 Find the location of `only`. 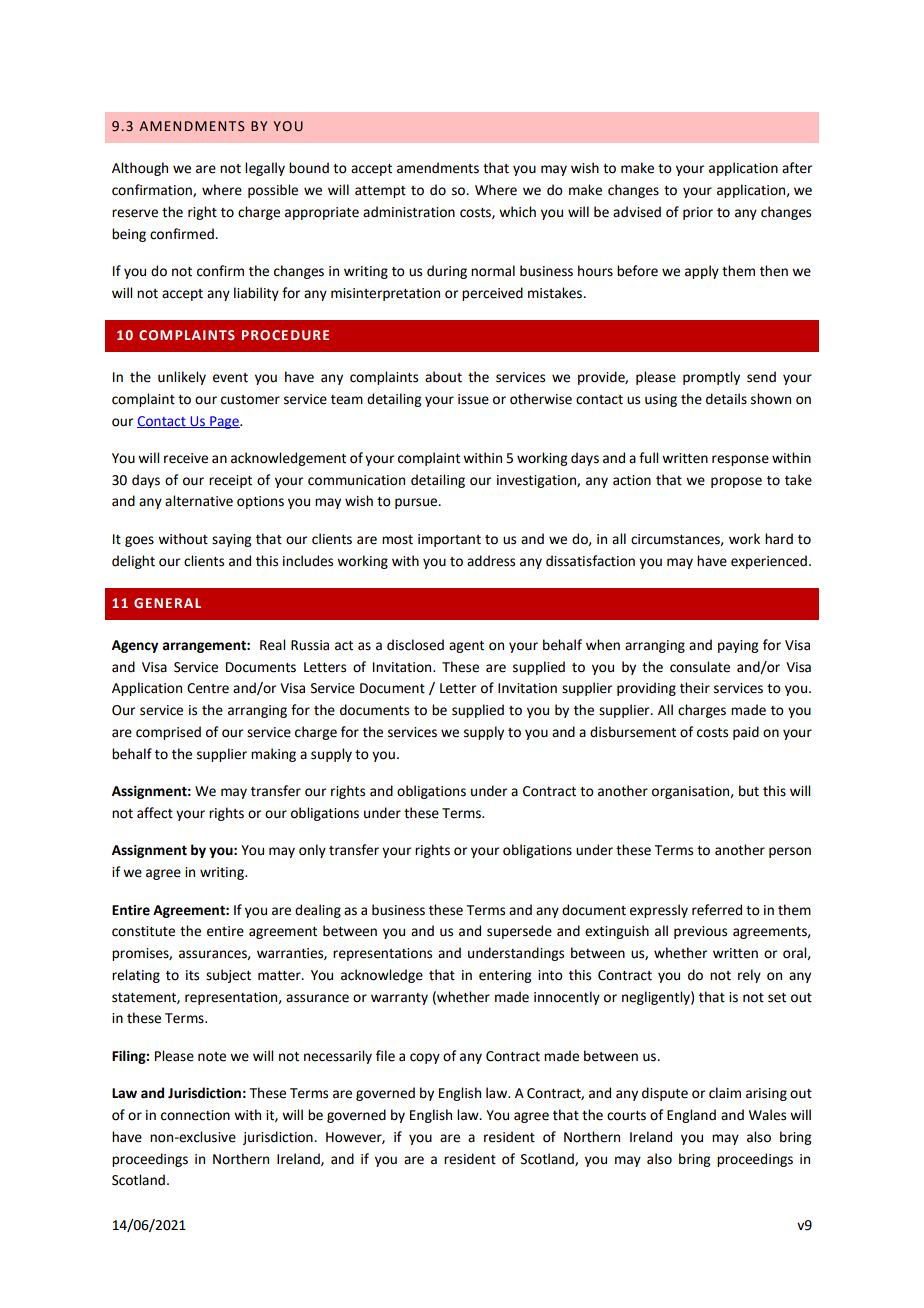

only is located at coordinates (312, 851).
